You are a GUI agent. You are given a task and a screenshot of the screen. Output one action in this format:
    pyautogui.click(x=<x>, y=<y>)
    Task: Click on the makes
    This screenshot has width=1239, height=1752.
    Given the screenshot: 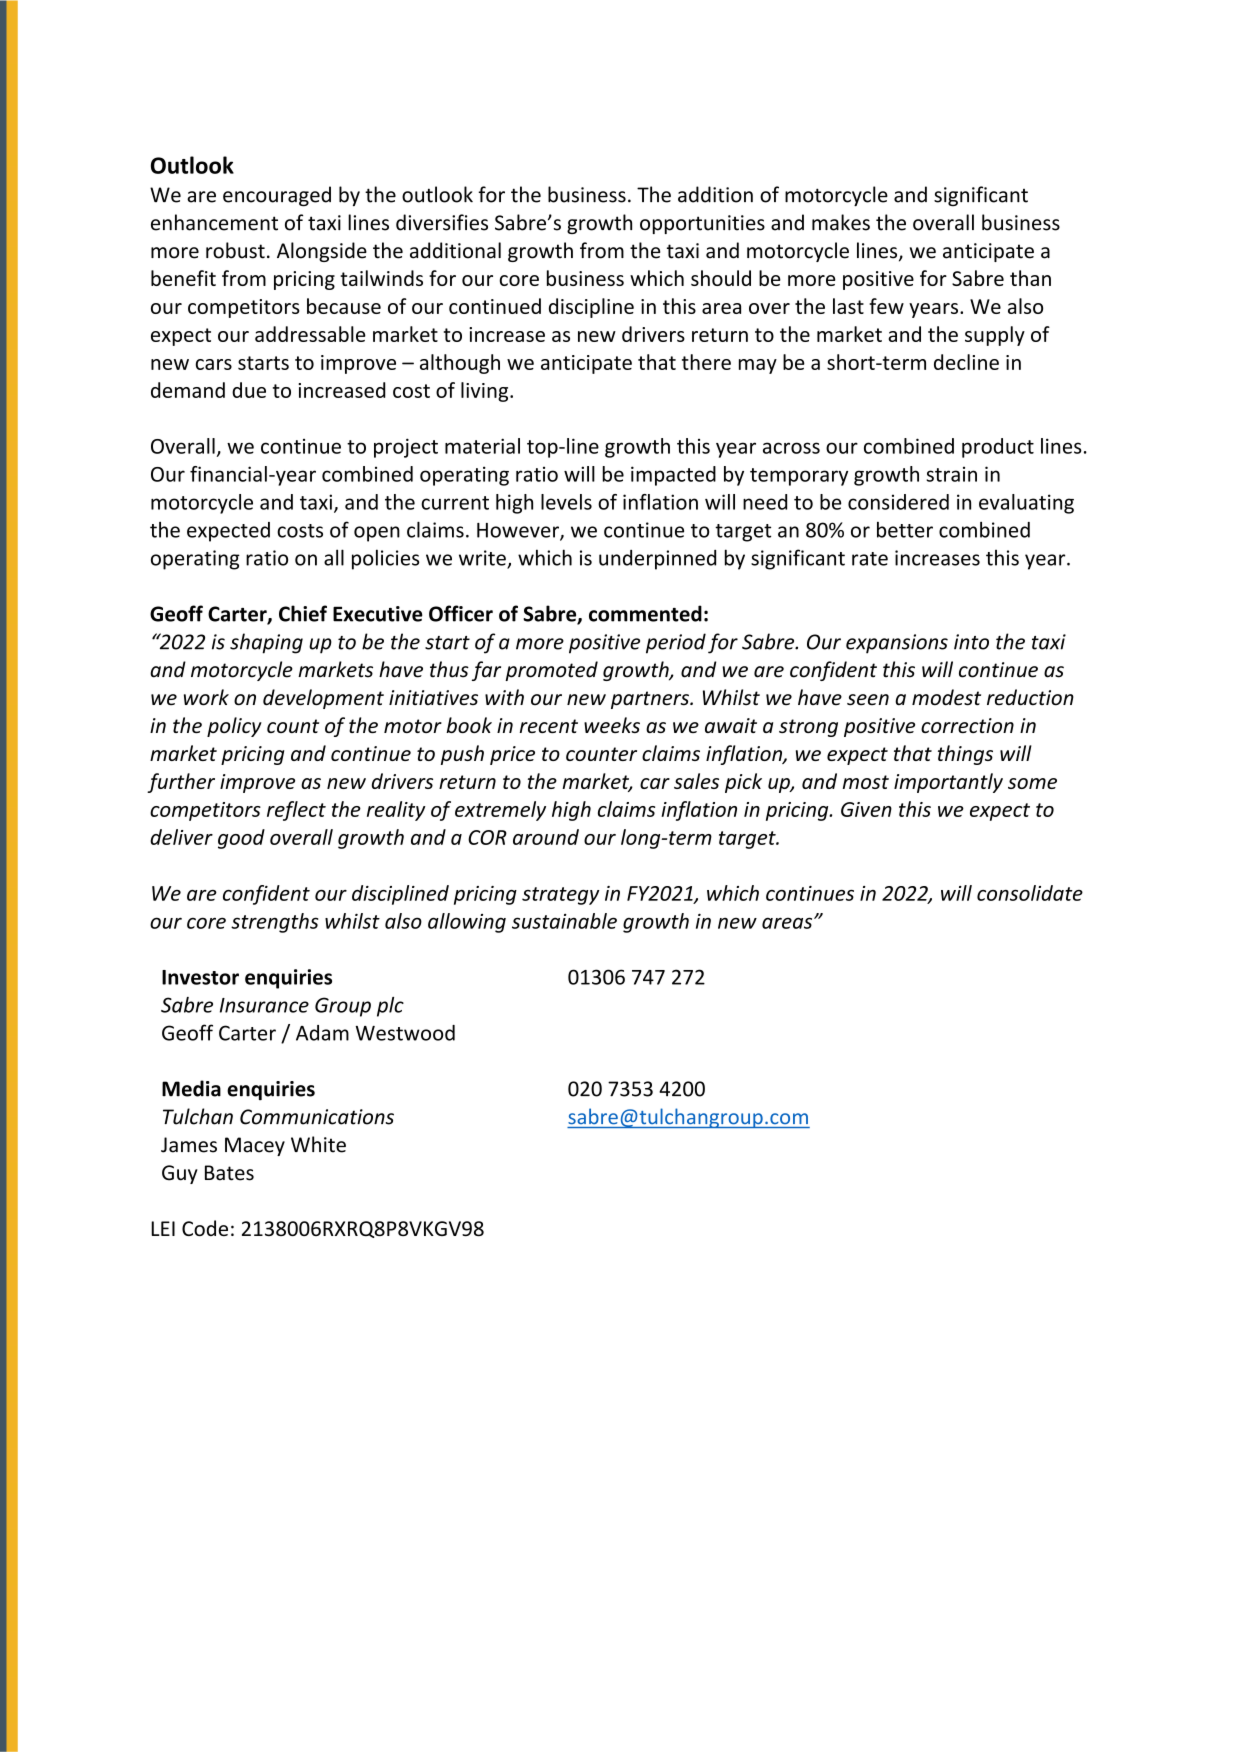 What is the action you would take?
    pyautogui.click(x=841, y=222)
